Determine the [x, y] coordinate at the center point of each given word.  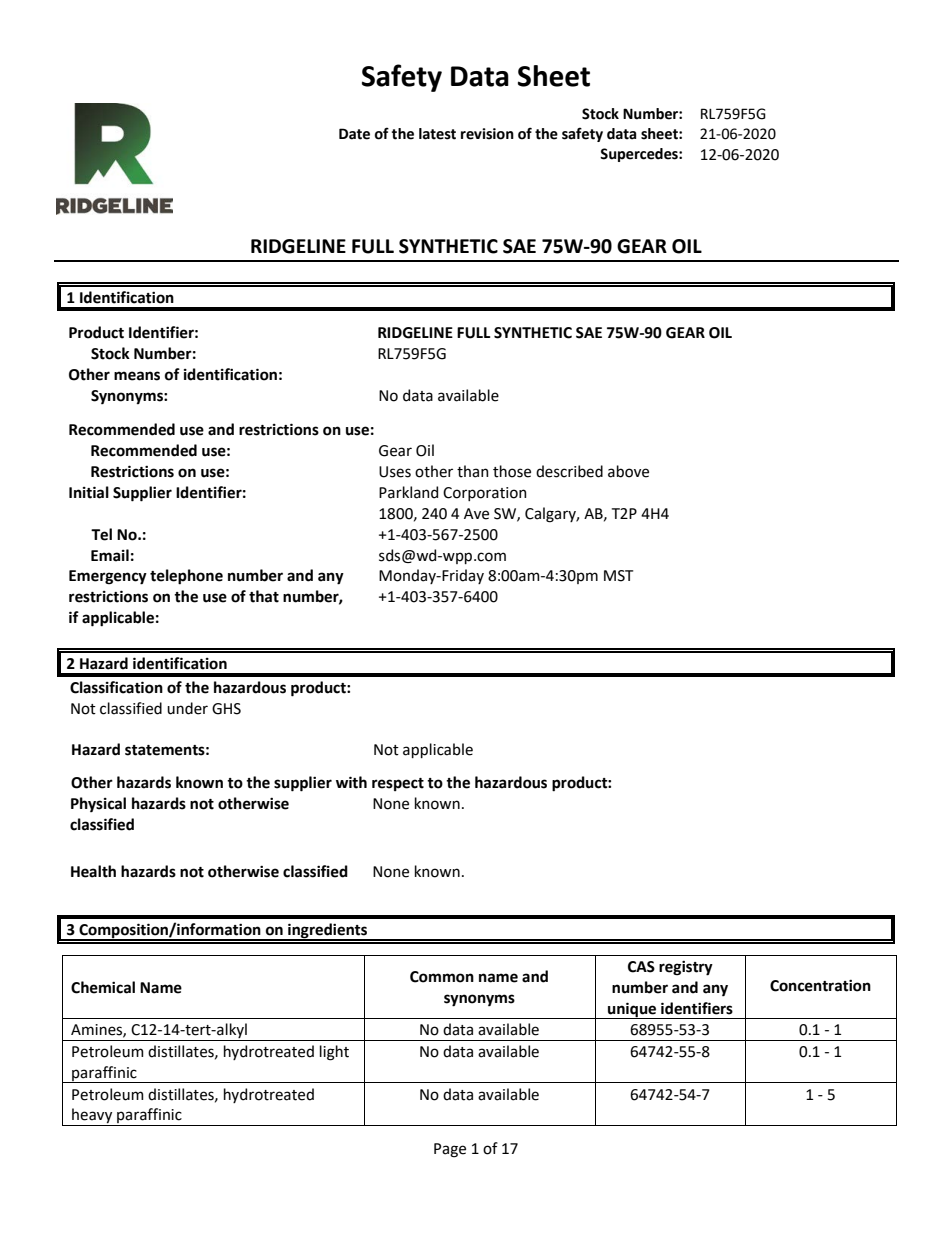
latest [437, 134]
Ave [476, 514]
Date [354, 134]
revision [487, 134]
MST [618, 576]
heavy [92, 1117]
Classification [116, 687]
